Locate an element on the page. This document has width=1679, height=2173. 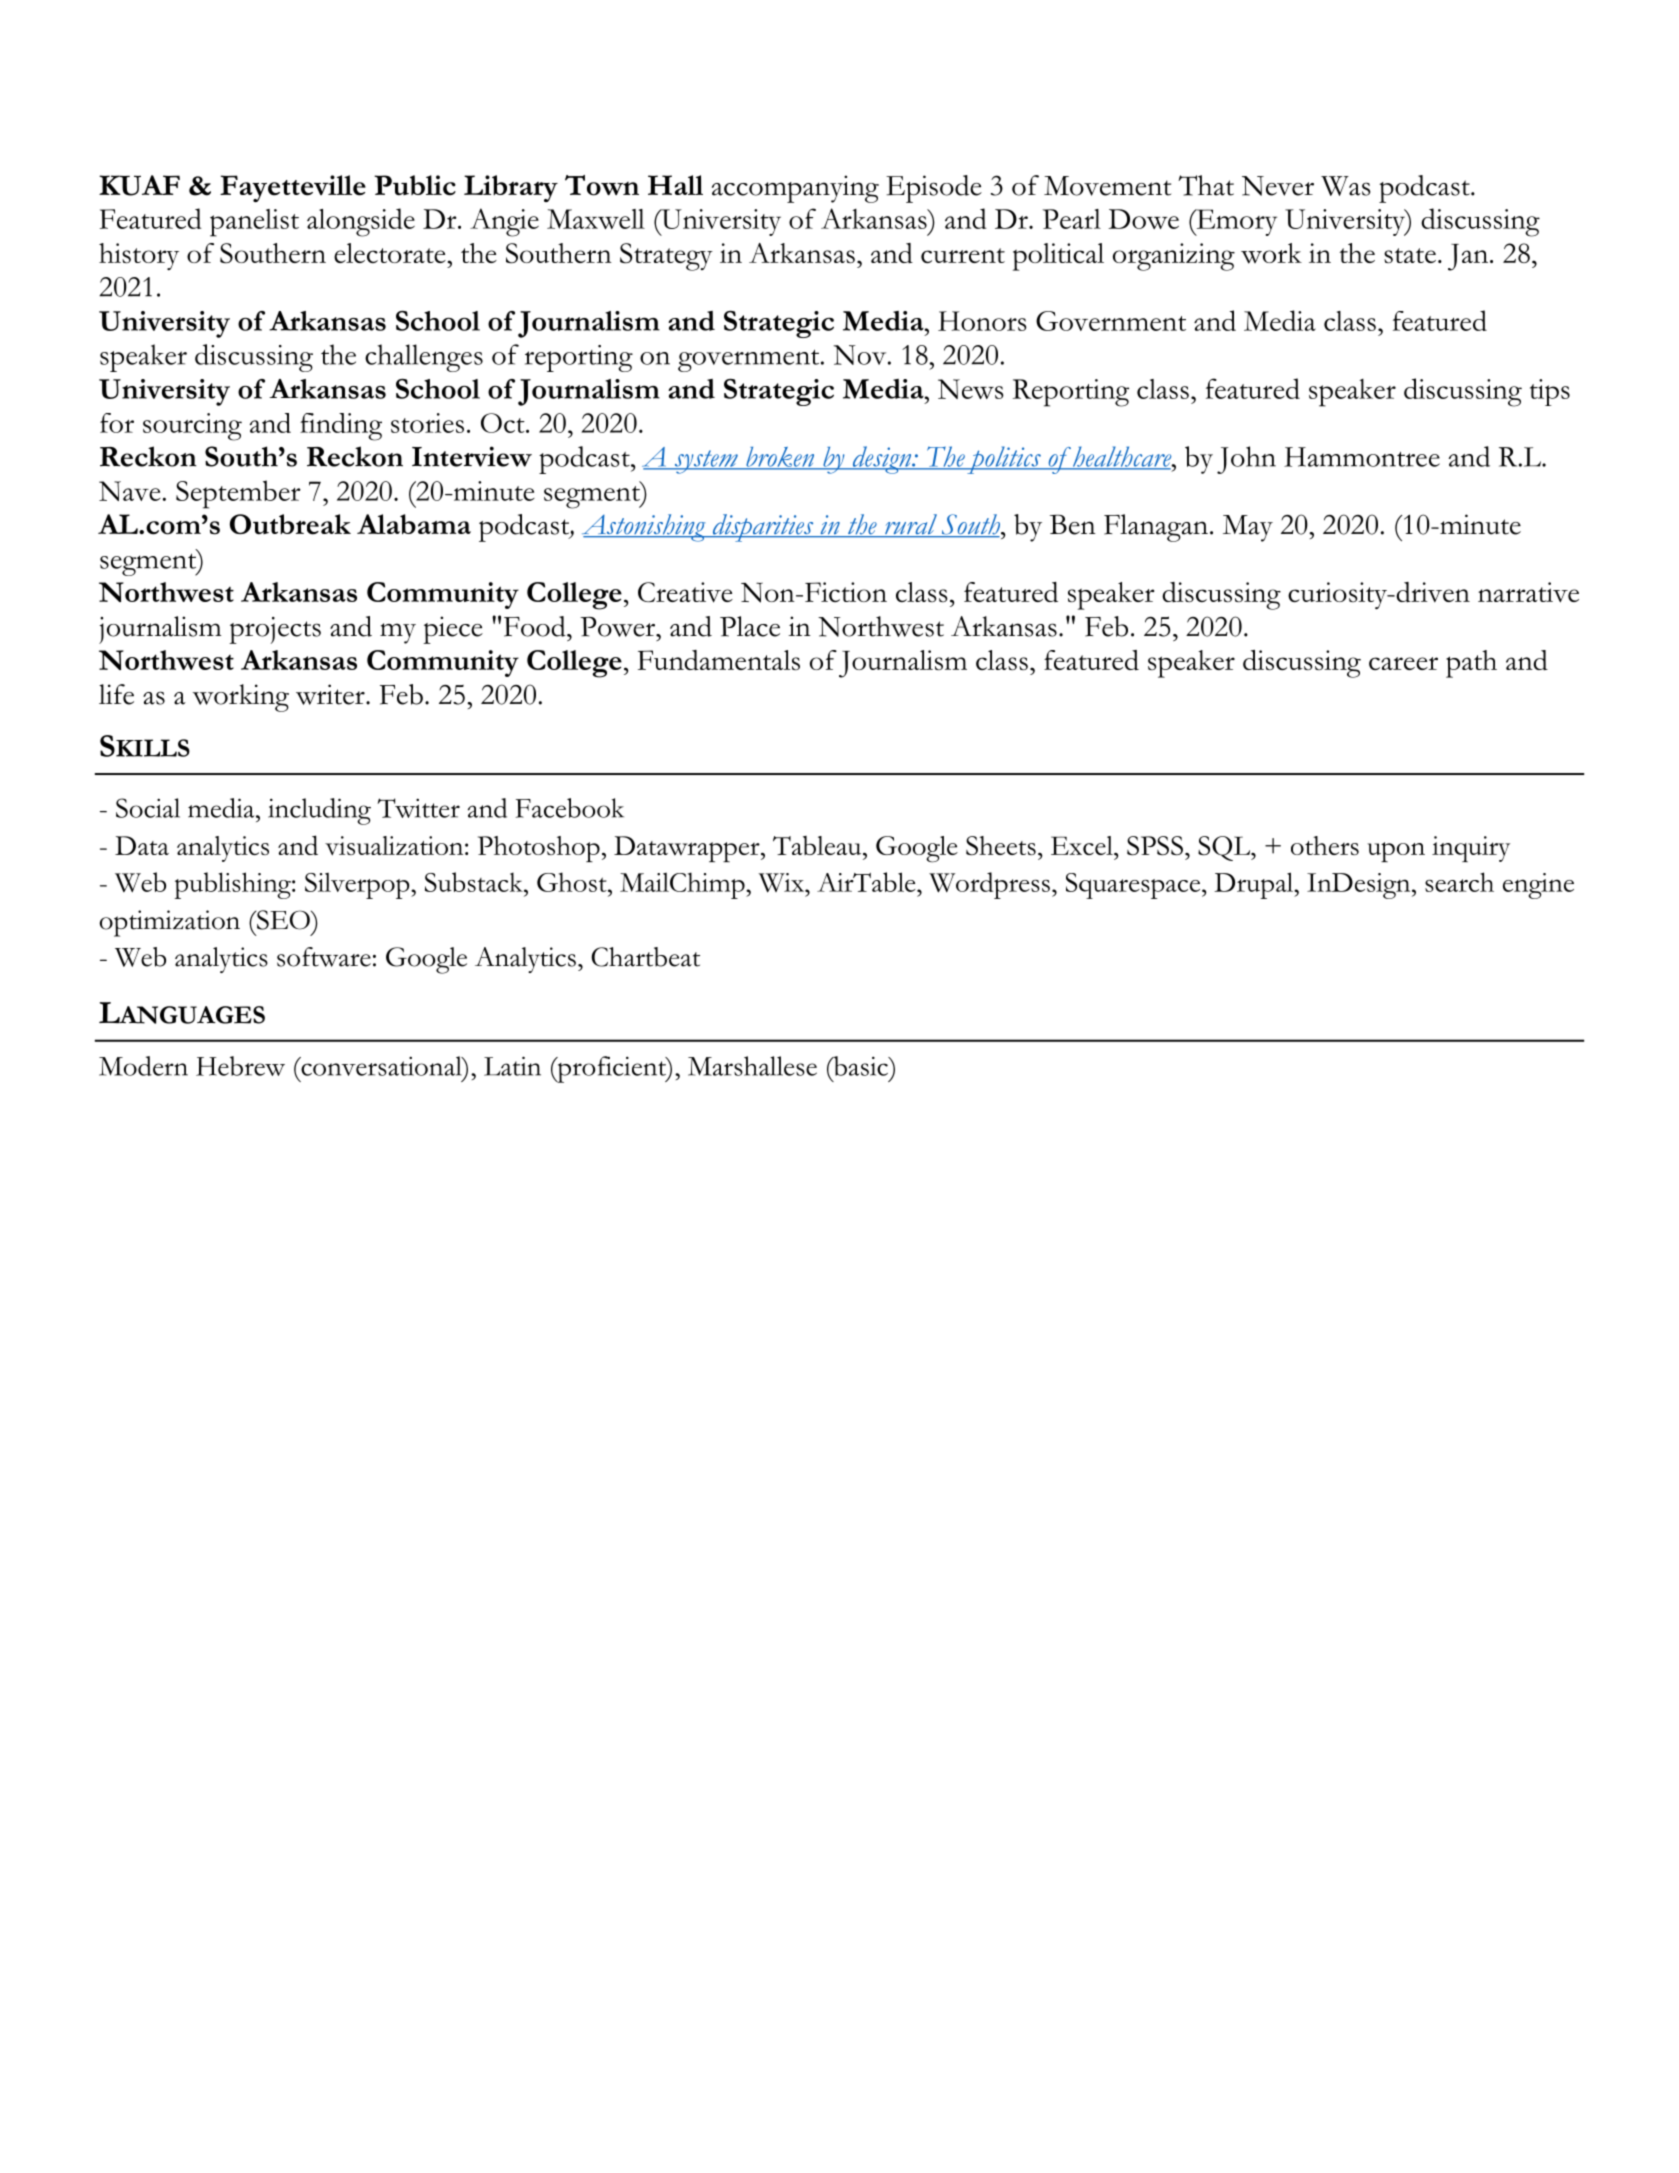
tips is located at coordinates (1550, 392).
